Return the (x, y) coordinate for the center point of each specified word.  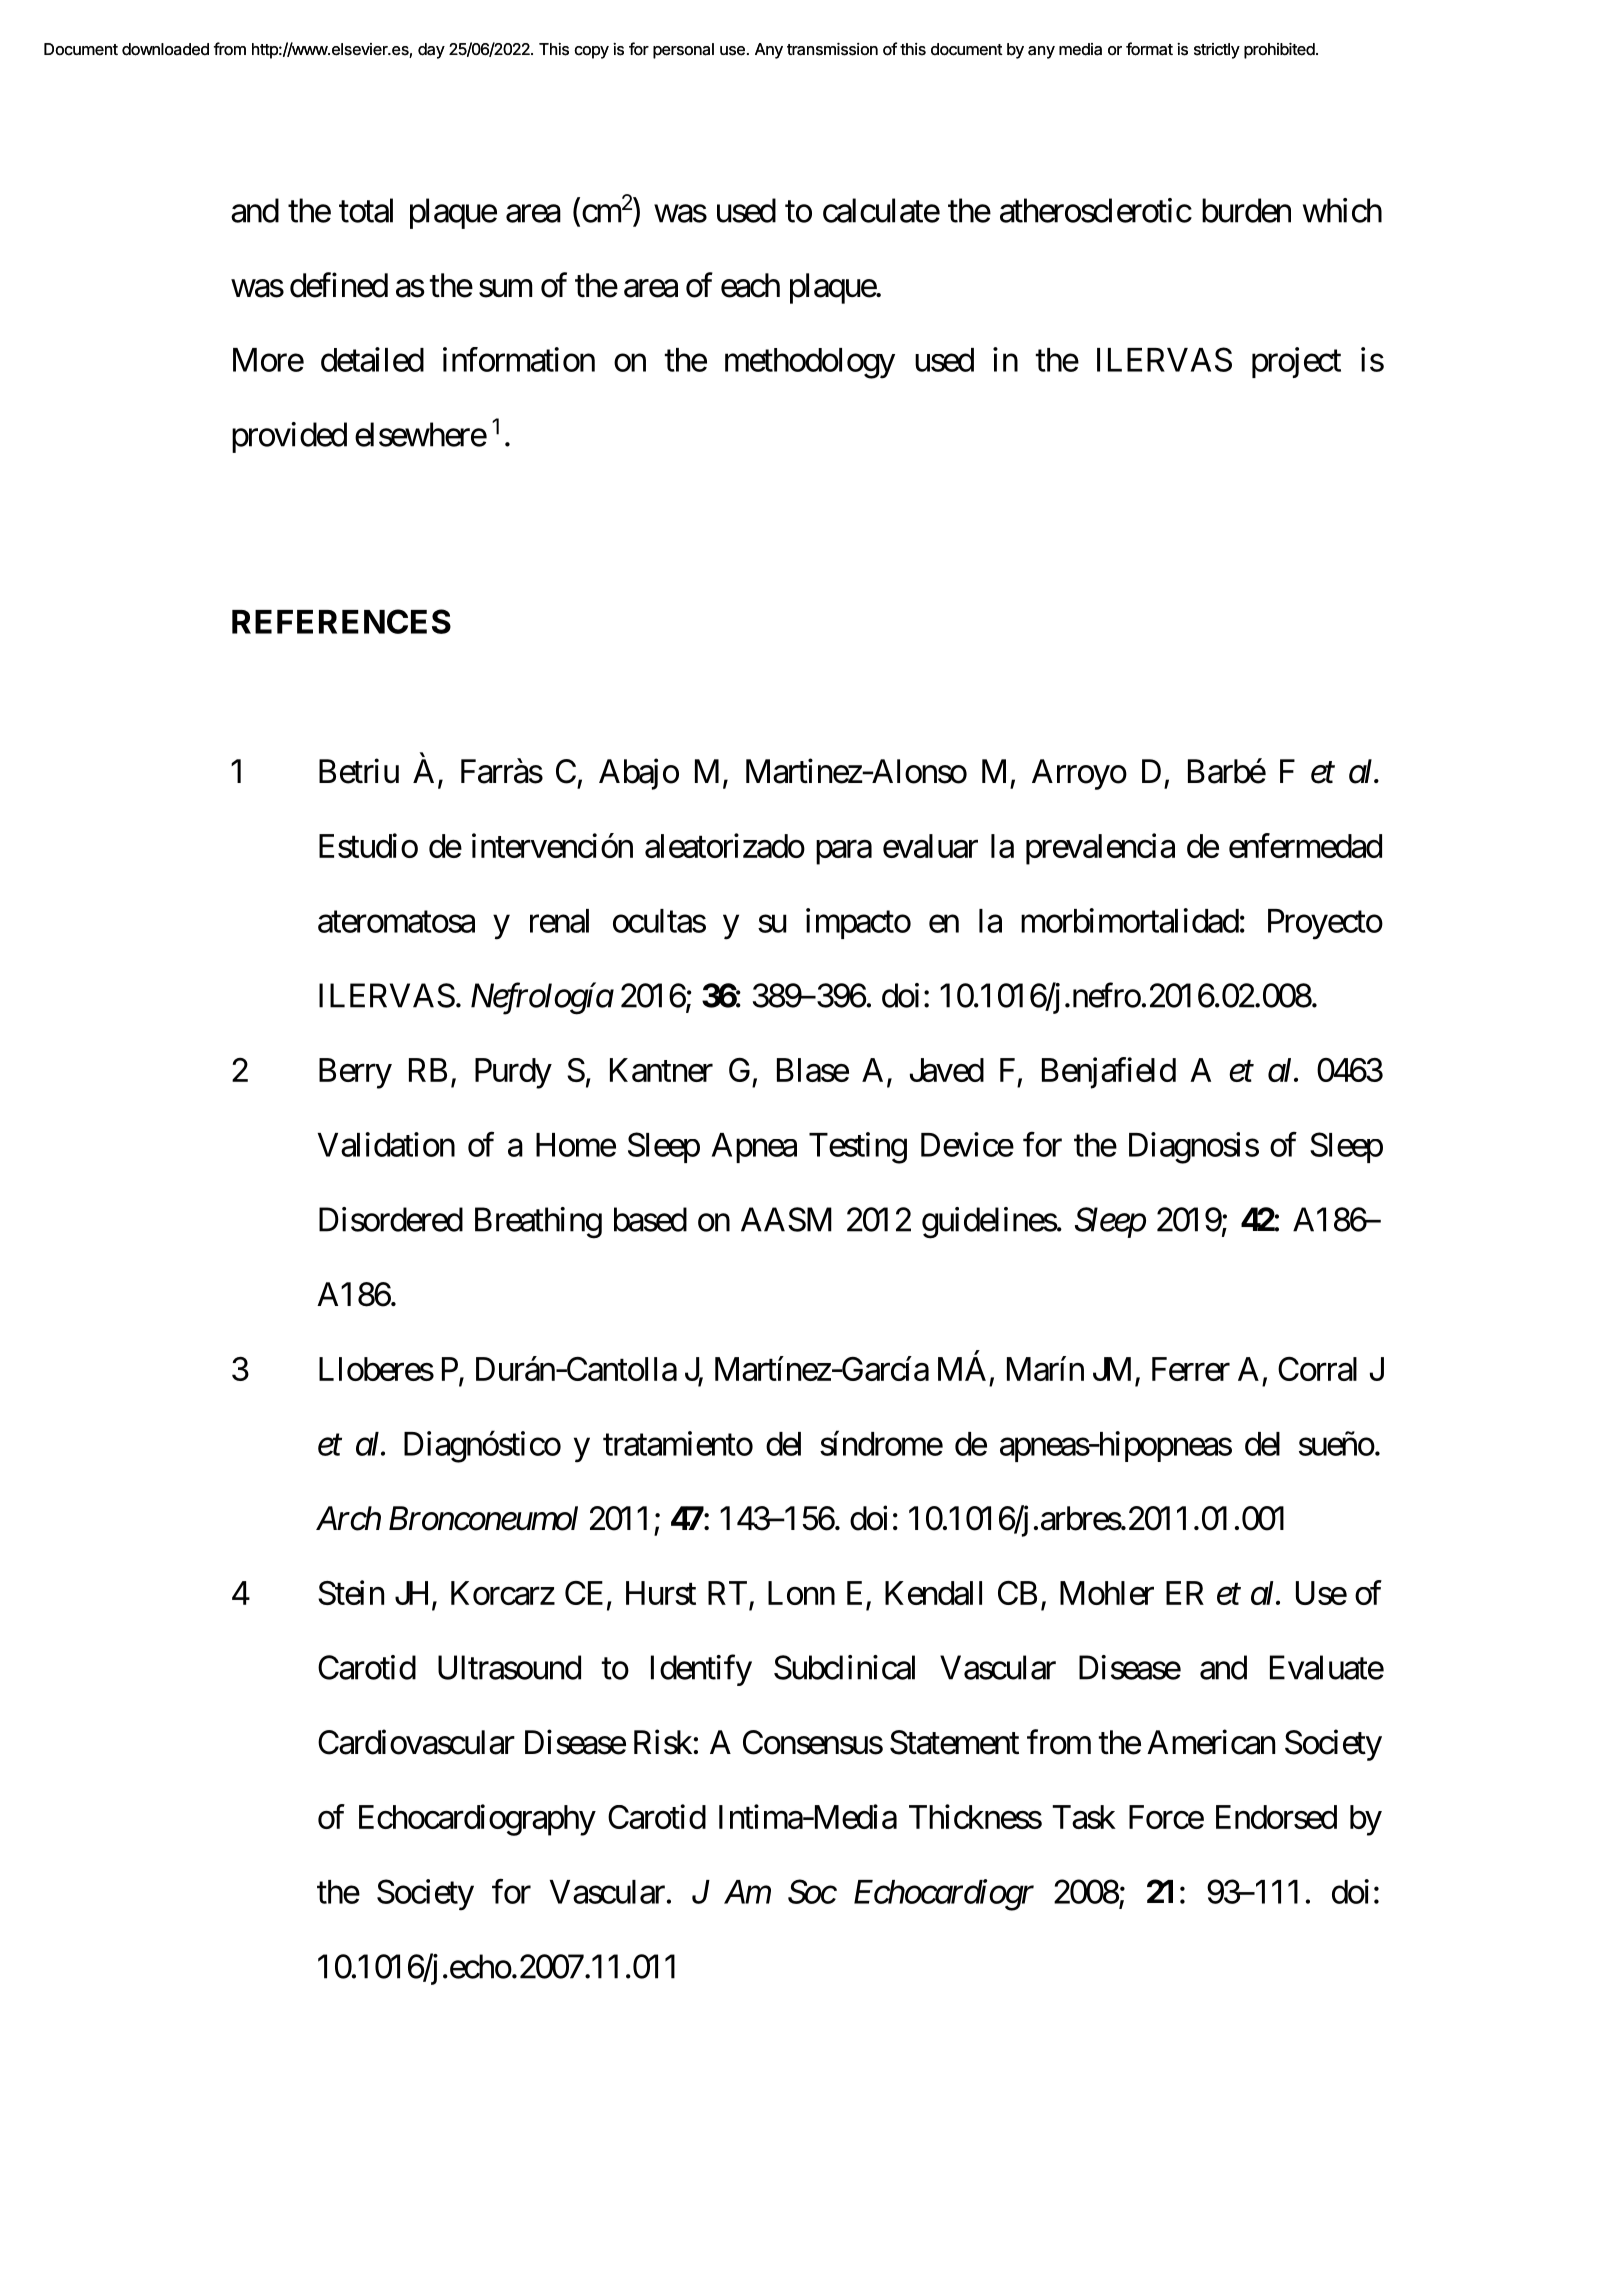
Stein (351, 1592)
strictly (1217, 51)
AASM (786, 1219)
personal (683, 51)
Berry (355, 1073)
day (431, 51)
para (844, 852)
